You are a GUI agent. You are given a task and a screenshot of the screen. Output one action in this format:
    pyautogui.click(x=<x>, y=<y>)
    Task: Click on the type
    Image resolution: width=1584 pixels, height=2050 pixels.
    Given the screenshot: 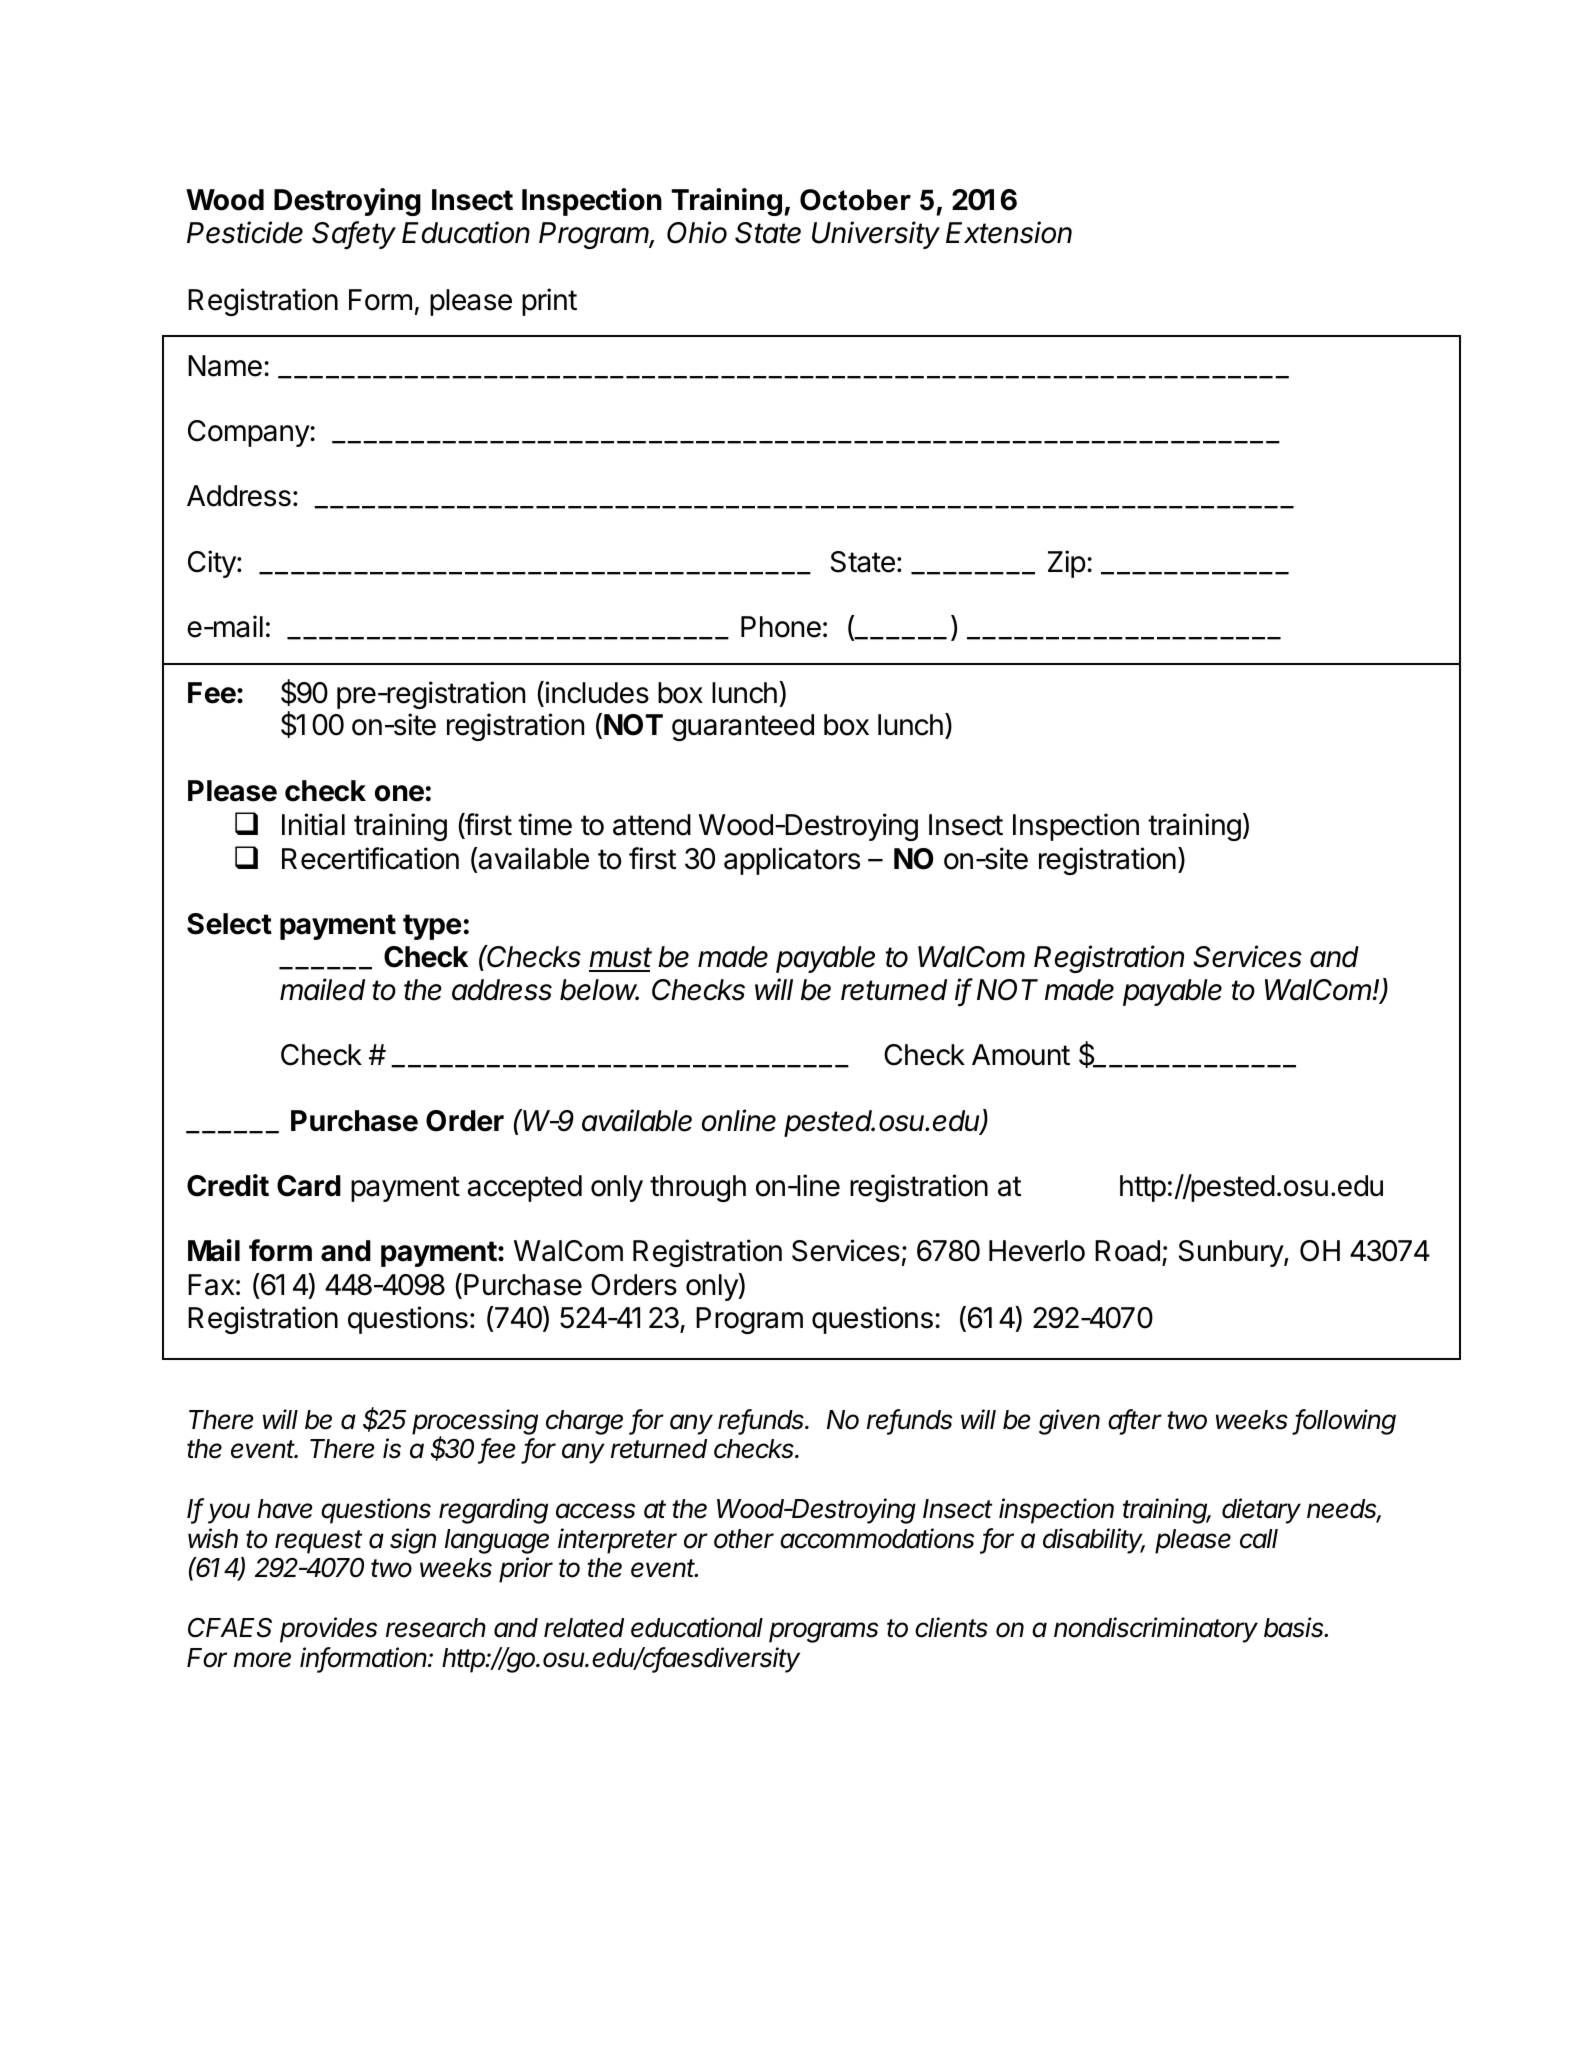 What is the action you would take?
    pyautogui.click(x=432, y=927)
